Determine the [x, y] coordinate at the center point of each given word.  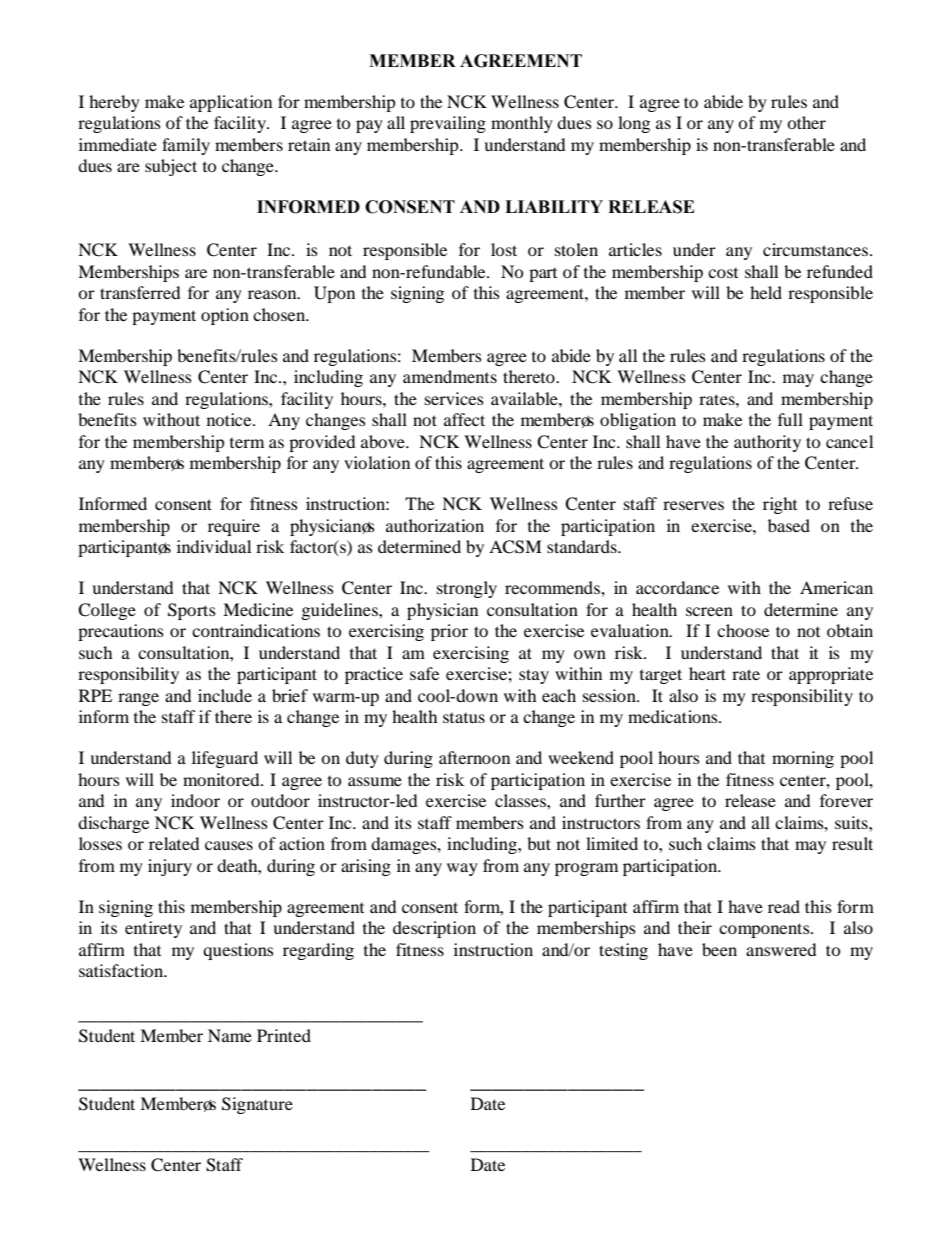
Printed [284, 1035]
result [852, 843]
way [462, 869]
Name [230, 1035]
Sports [192, 611]
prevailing [448, 124]
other [806, 122]
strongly [467, 589]
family [186, 146]
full [790, 419]
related [174, 843]
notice [230, 419]
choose [743, 630]
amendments [450, 376]
